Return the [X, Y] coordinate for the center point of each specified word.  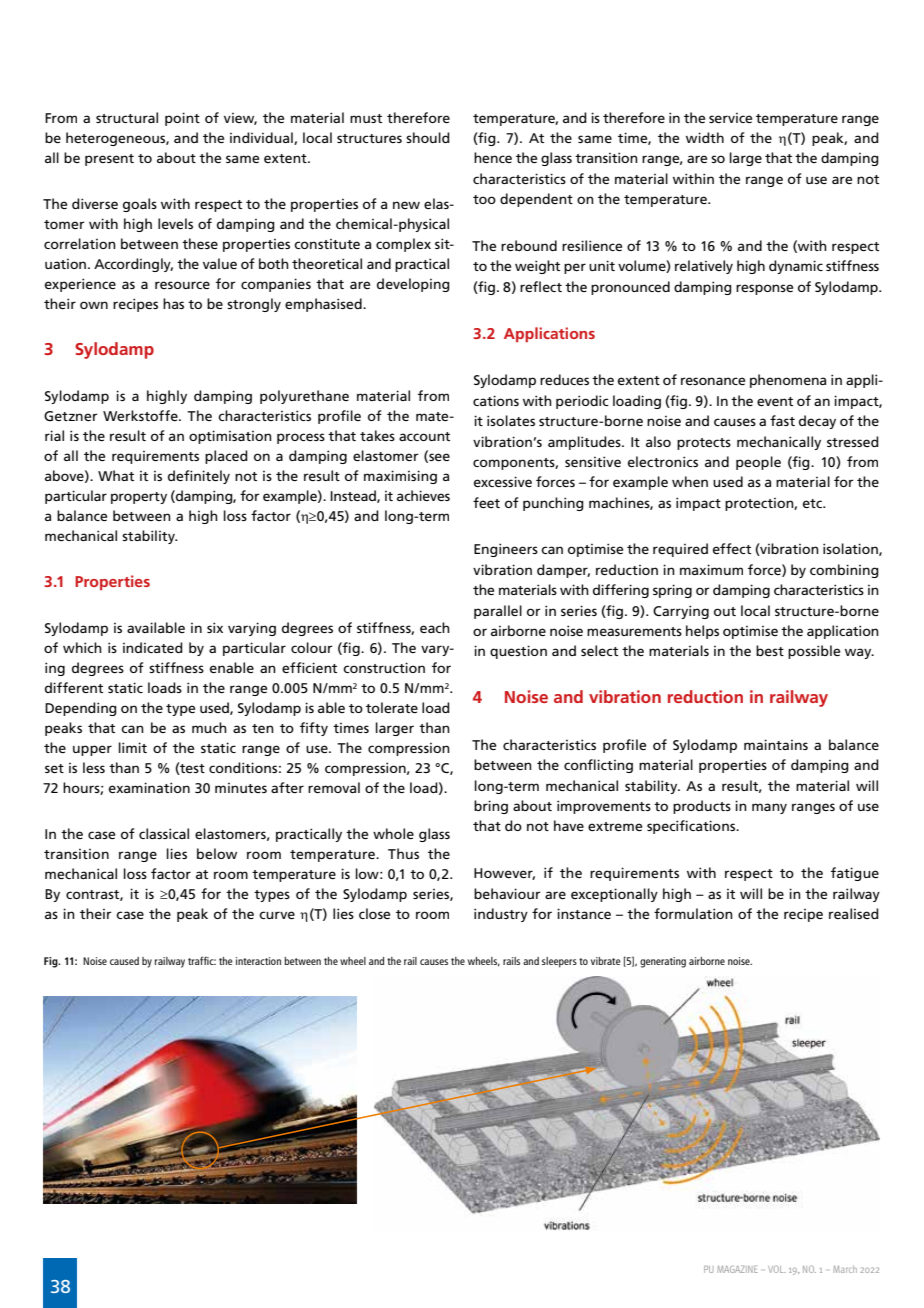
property [139, 498]
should [428, 137]
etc [813, 503]
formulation [693, 913]
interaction [258, 961]
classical [164, 833]
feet [486, 502]
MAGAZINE [737, 1269]
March [845, 1269]
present [109, 160]
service [730, 118]
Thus [403, 853]
